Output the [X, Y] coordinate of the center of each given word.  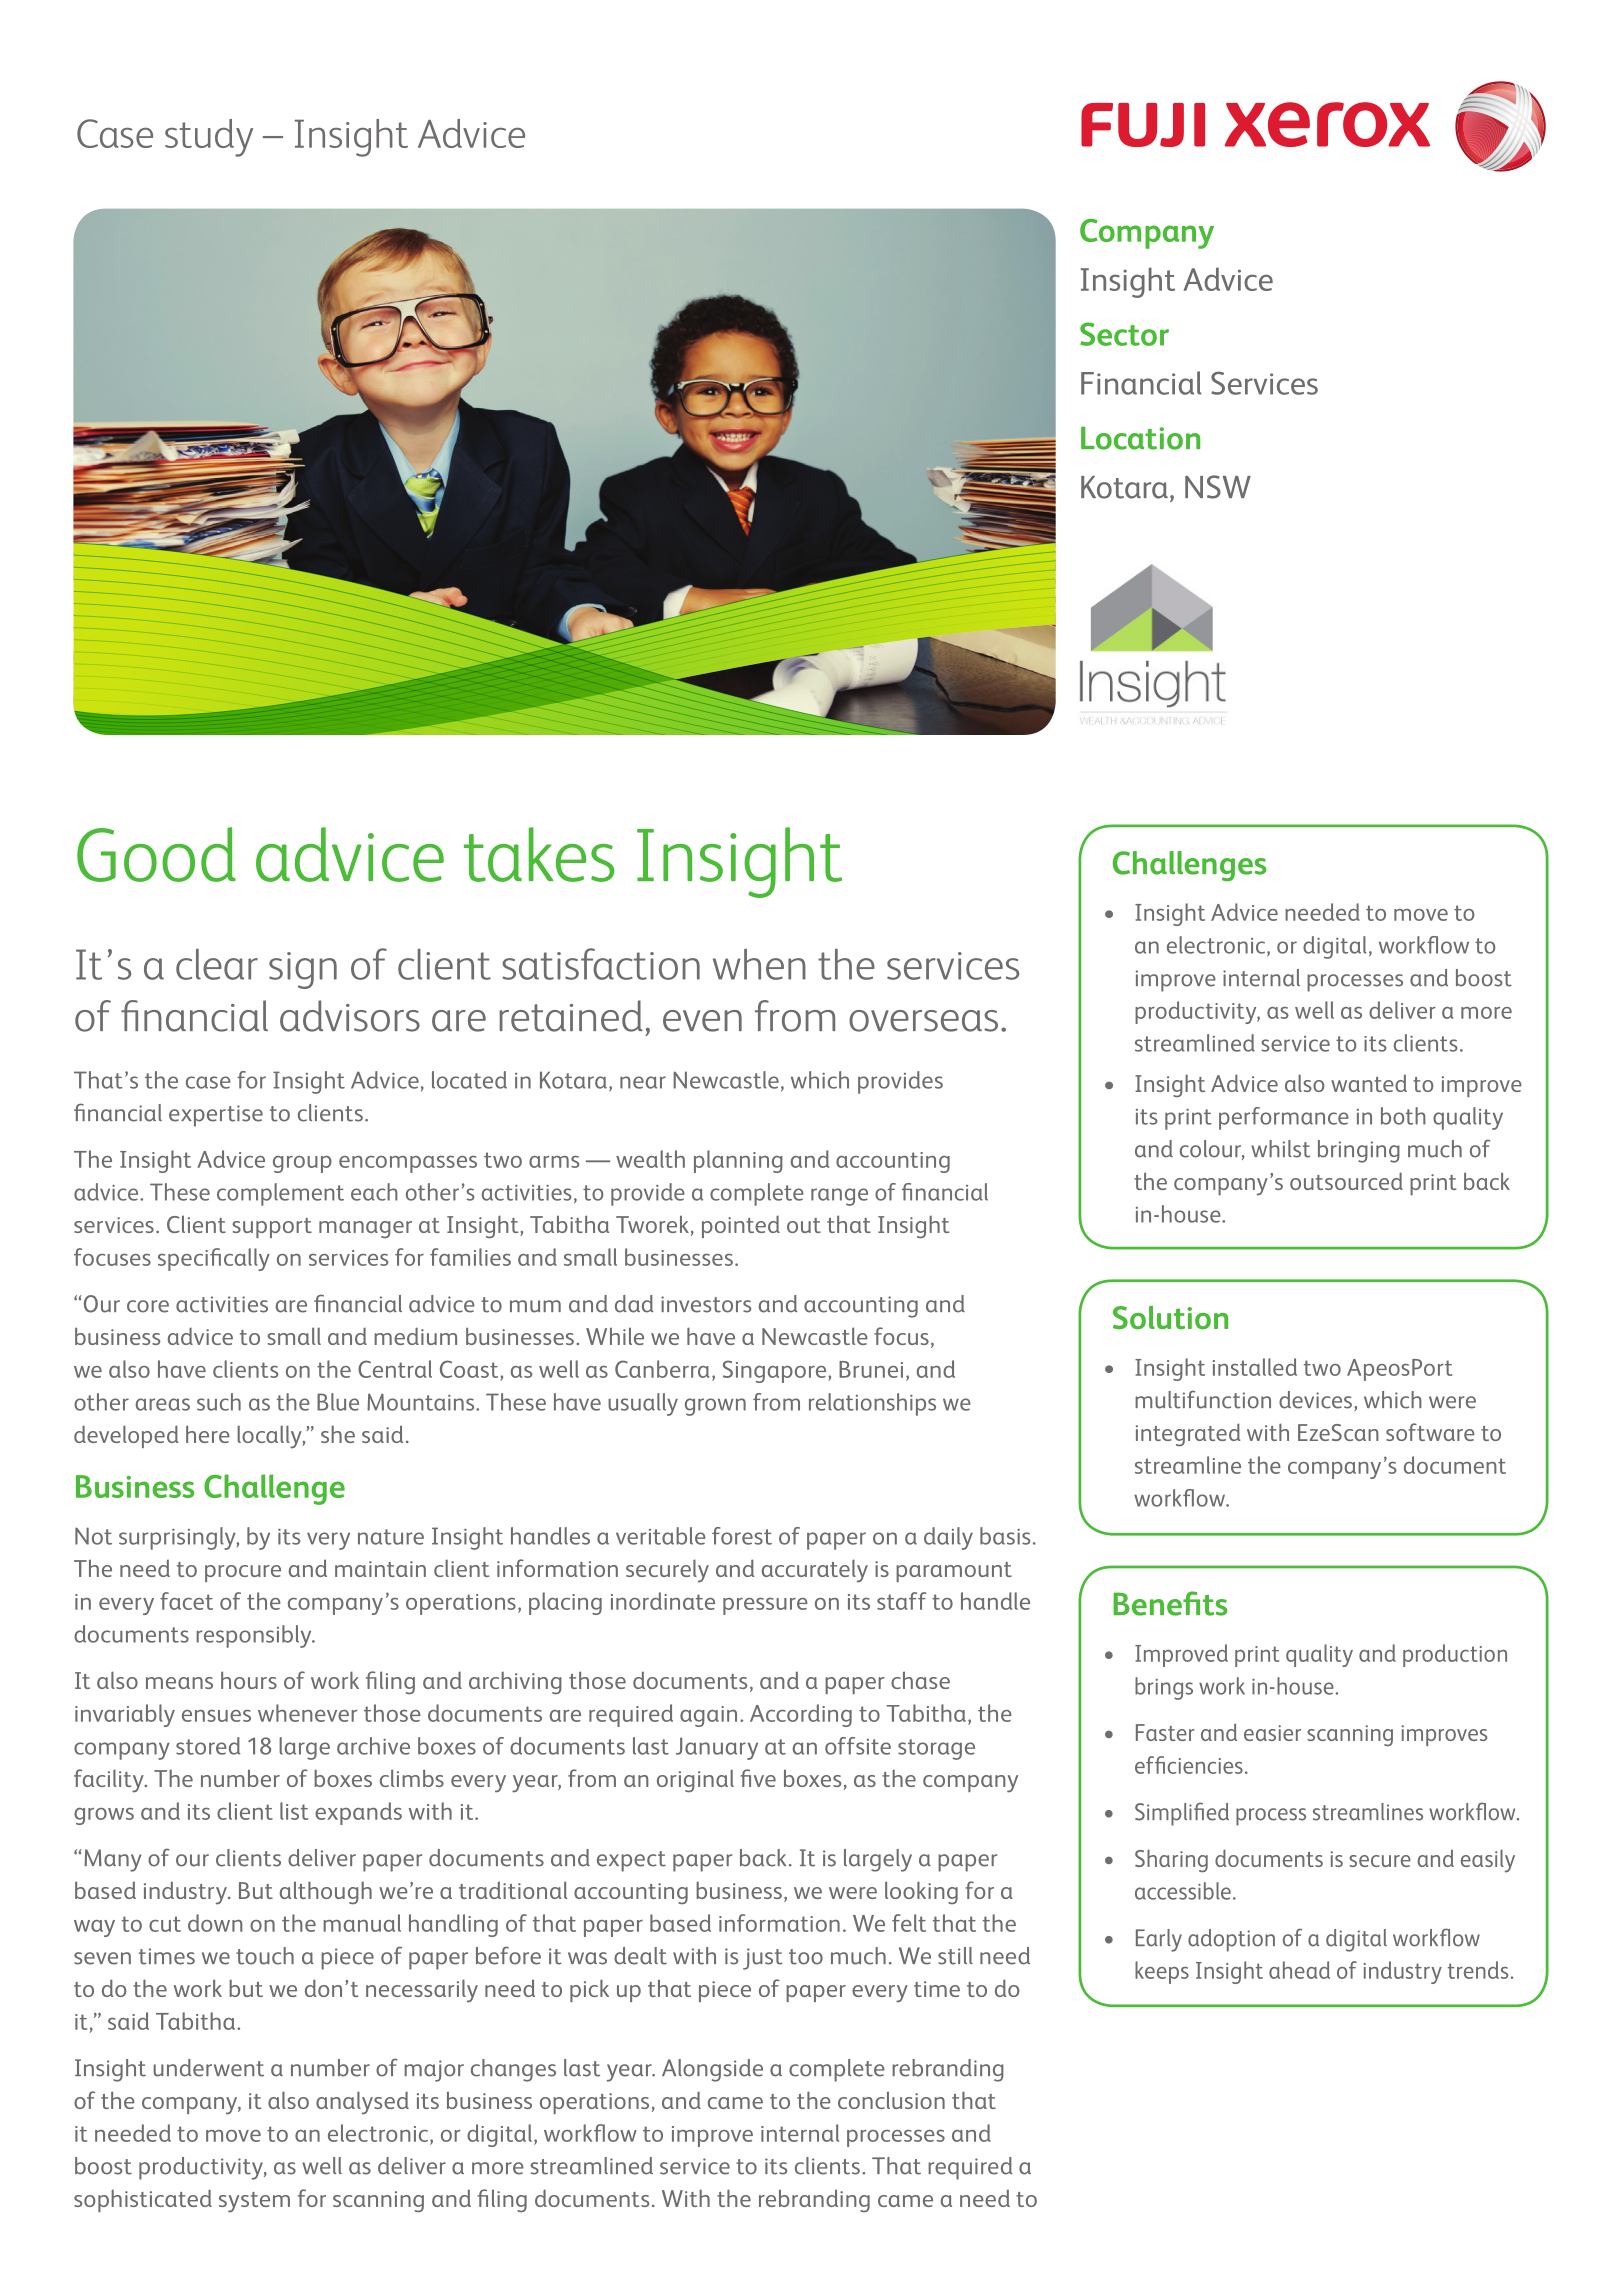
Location [1140, 438]
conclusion [891, 2100]
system [254, 2202]
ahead [1299, 1970]
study [209, 138]
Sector [1124, 334]
